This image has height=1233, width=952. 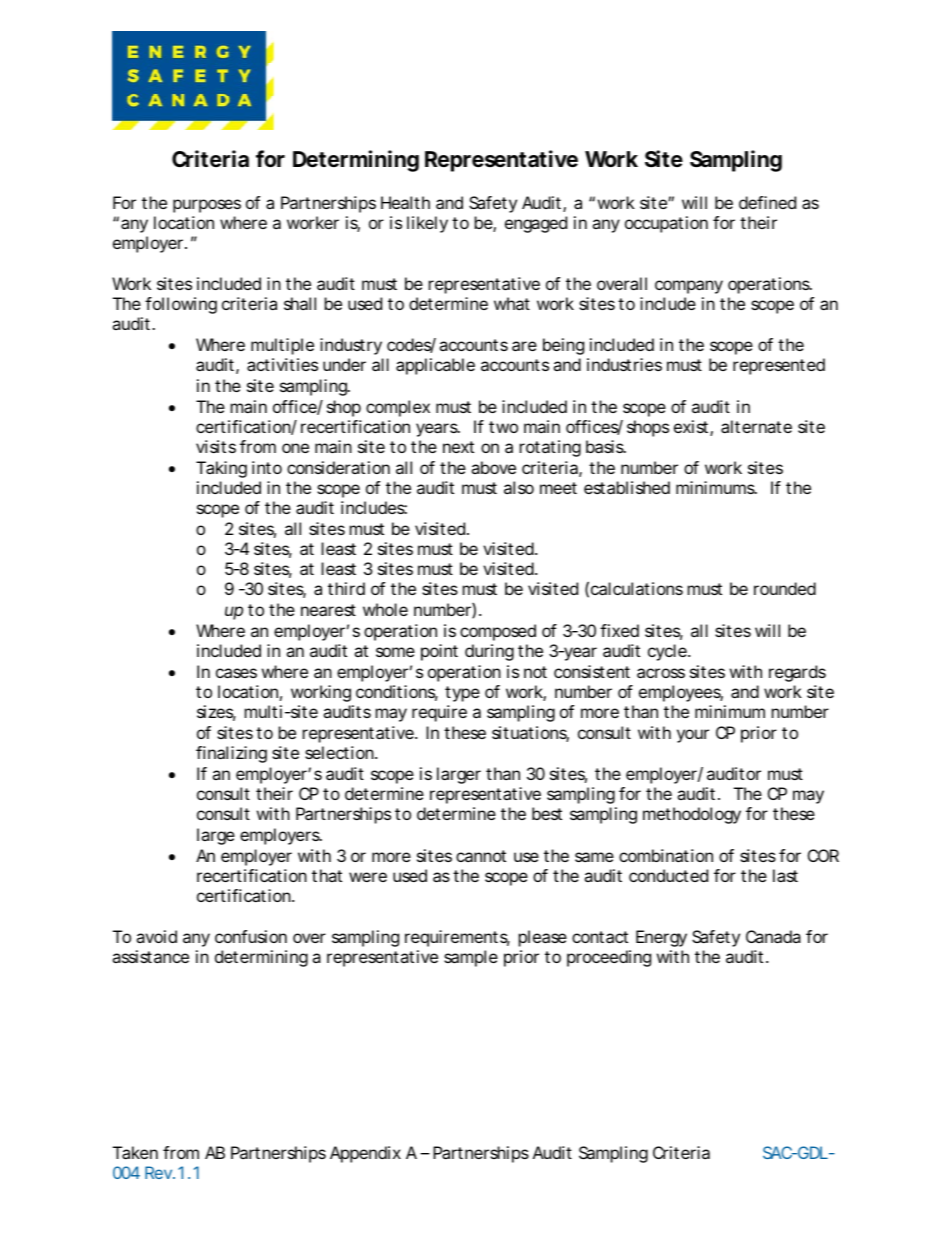 I want to click on purposes, so click(x=207, y=206).
